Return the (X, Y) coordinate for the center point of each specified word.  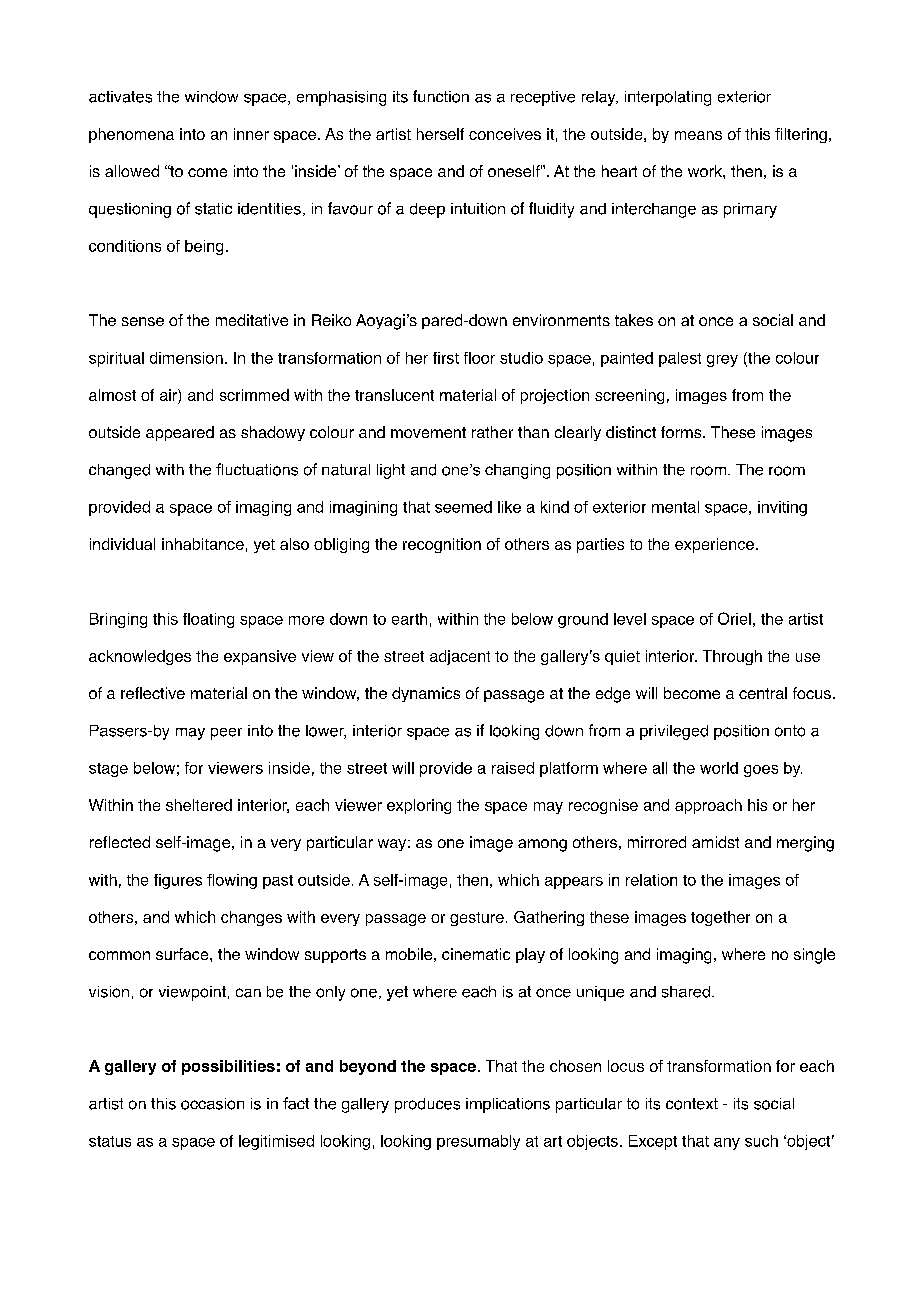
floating (208, 620)
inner (251, 134)
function (441, 96)
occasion (212, 1104)
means (698, 135)
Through (732, 657)
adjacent (460, 657)
